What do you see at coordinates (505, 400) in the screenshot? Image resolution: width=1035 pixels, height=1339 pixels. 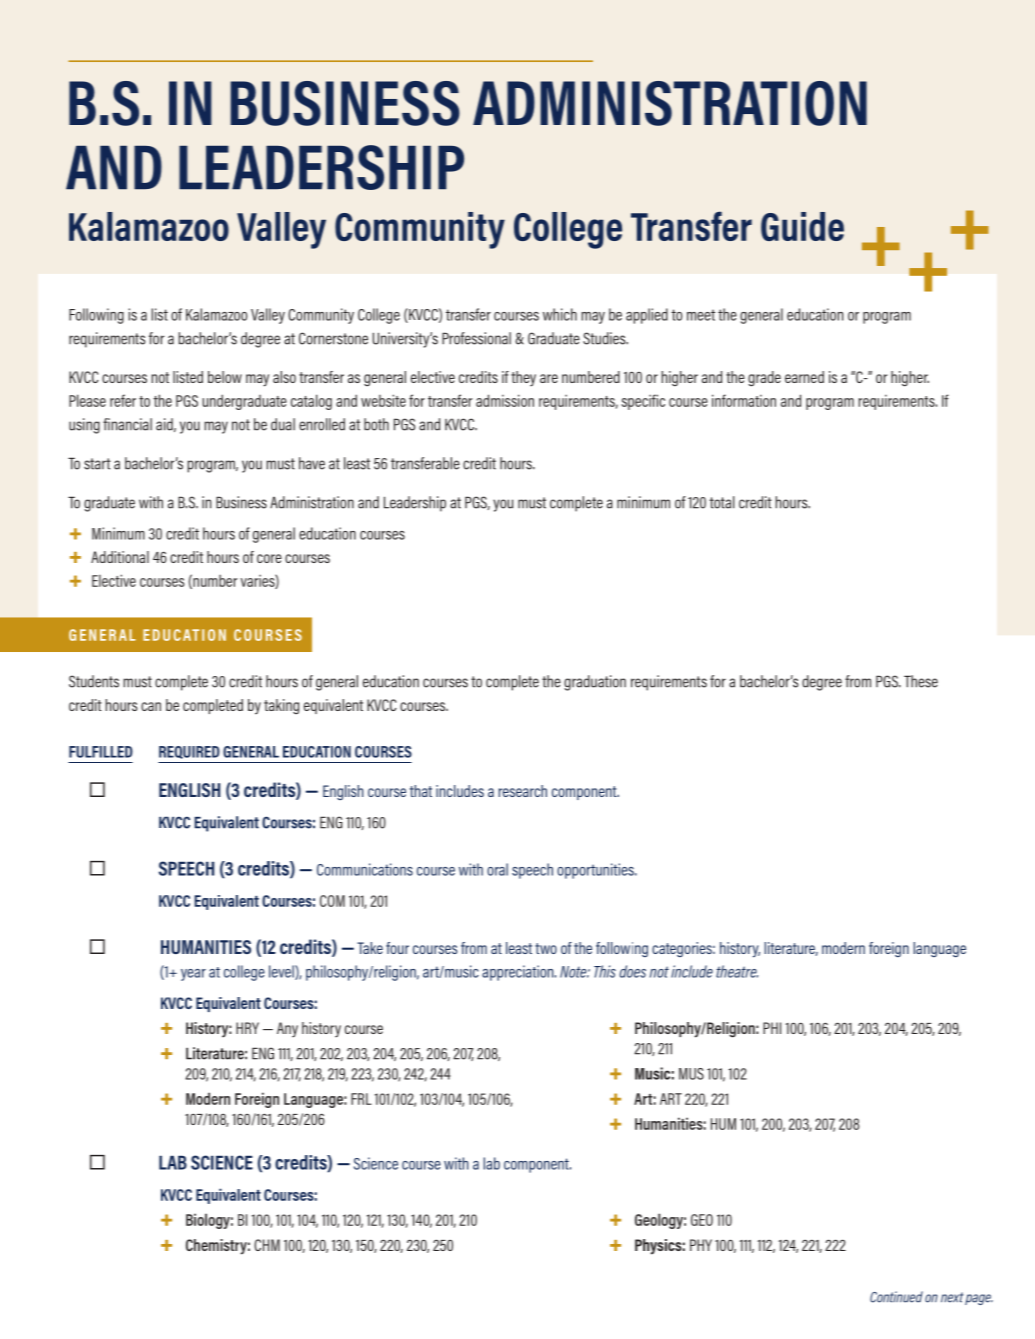 I see `admission` at bounding box center [505, 400].
